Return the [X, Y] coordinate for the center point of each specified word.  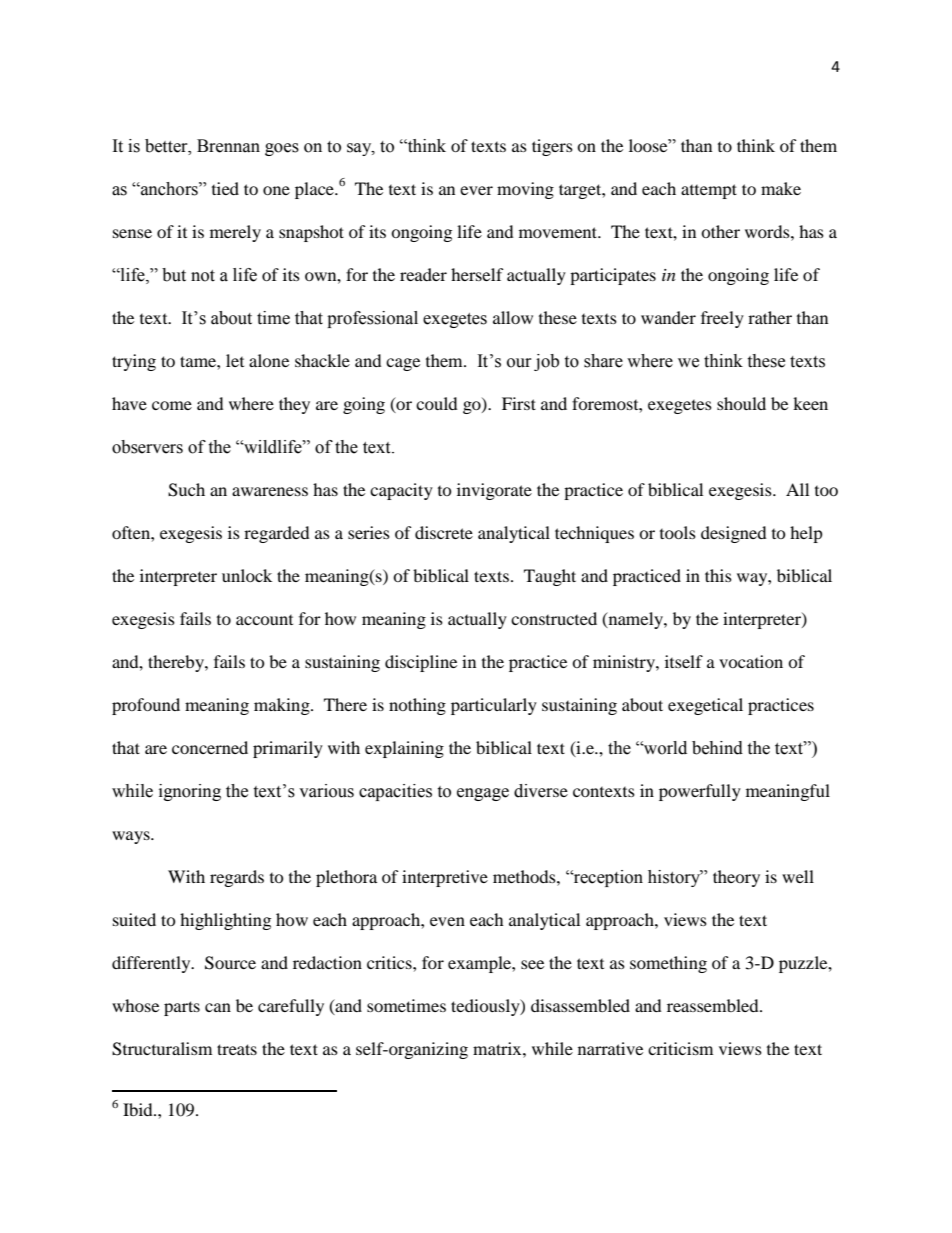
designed [734, 534]
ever [476, 190]
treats [237, 1049]
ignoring [190, 792]
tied [225, 188]
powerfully [700, 792]
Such [186, 490]
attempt [709, 191]
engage [483, 794]
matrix [498, 1048]
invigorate [494, 491]
